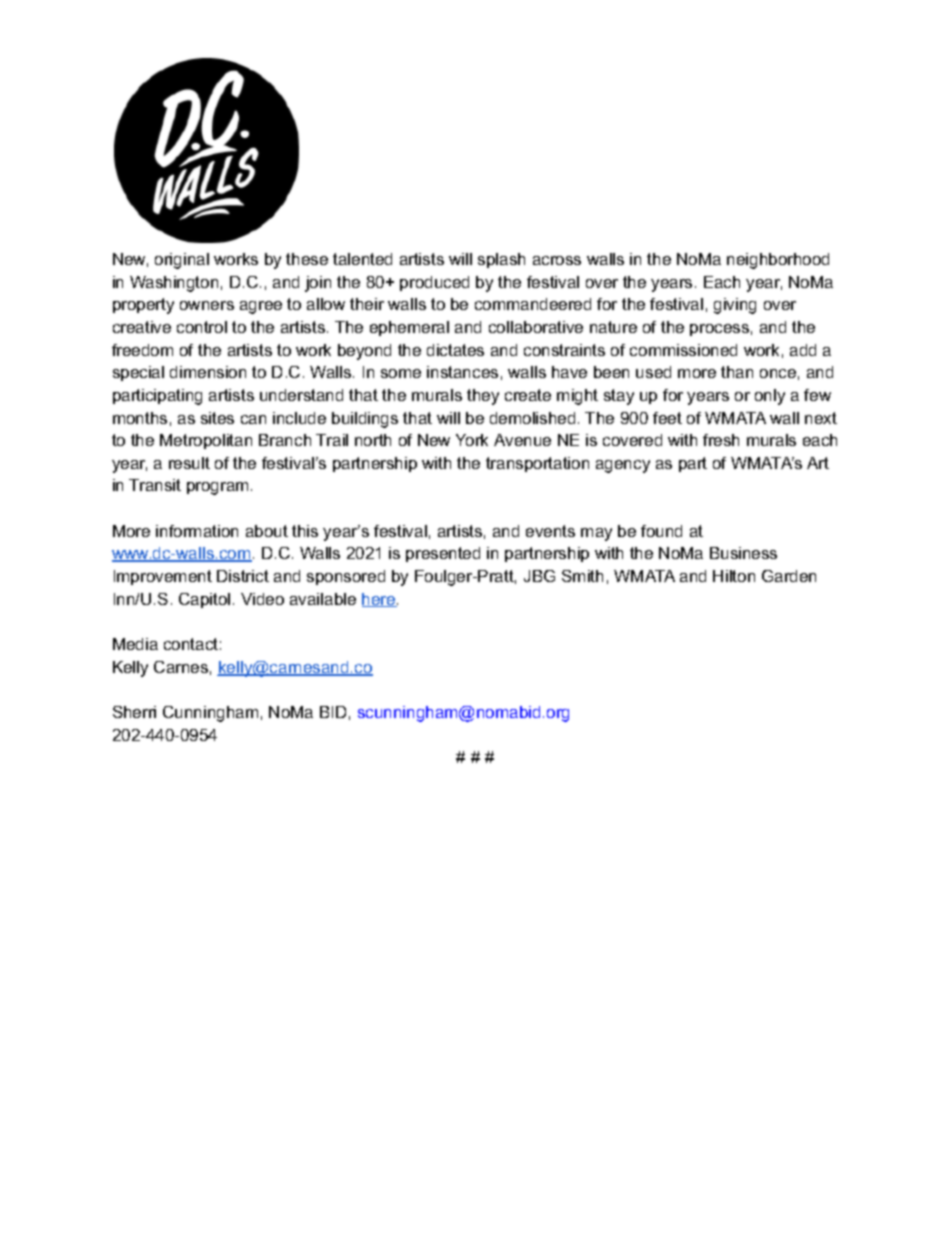 The image size is (952, 1233). Describe the element at coordinates (501, 260) in the page. I see `splash` at that location.
